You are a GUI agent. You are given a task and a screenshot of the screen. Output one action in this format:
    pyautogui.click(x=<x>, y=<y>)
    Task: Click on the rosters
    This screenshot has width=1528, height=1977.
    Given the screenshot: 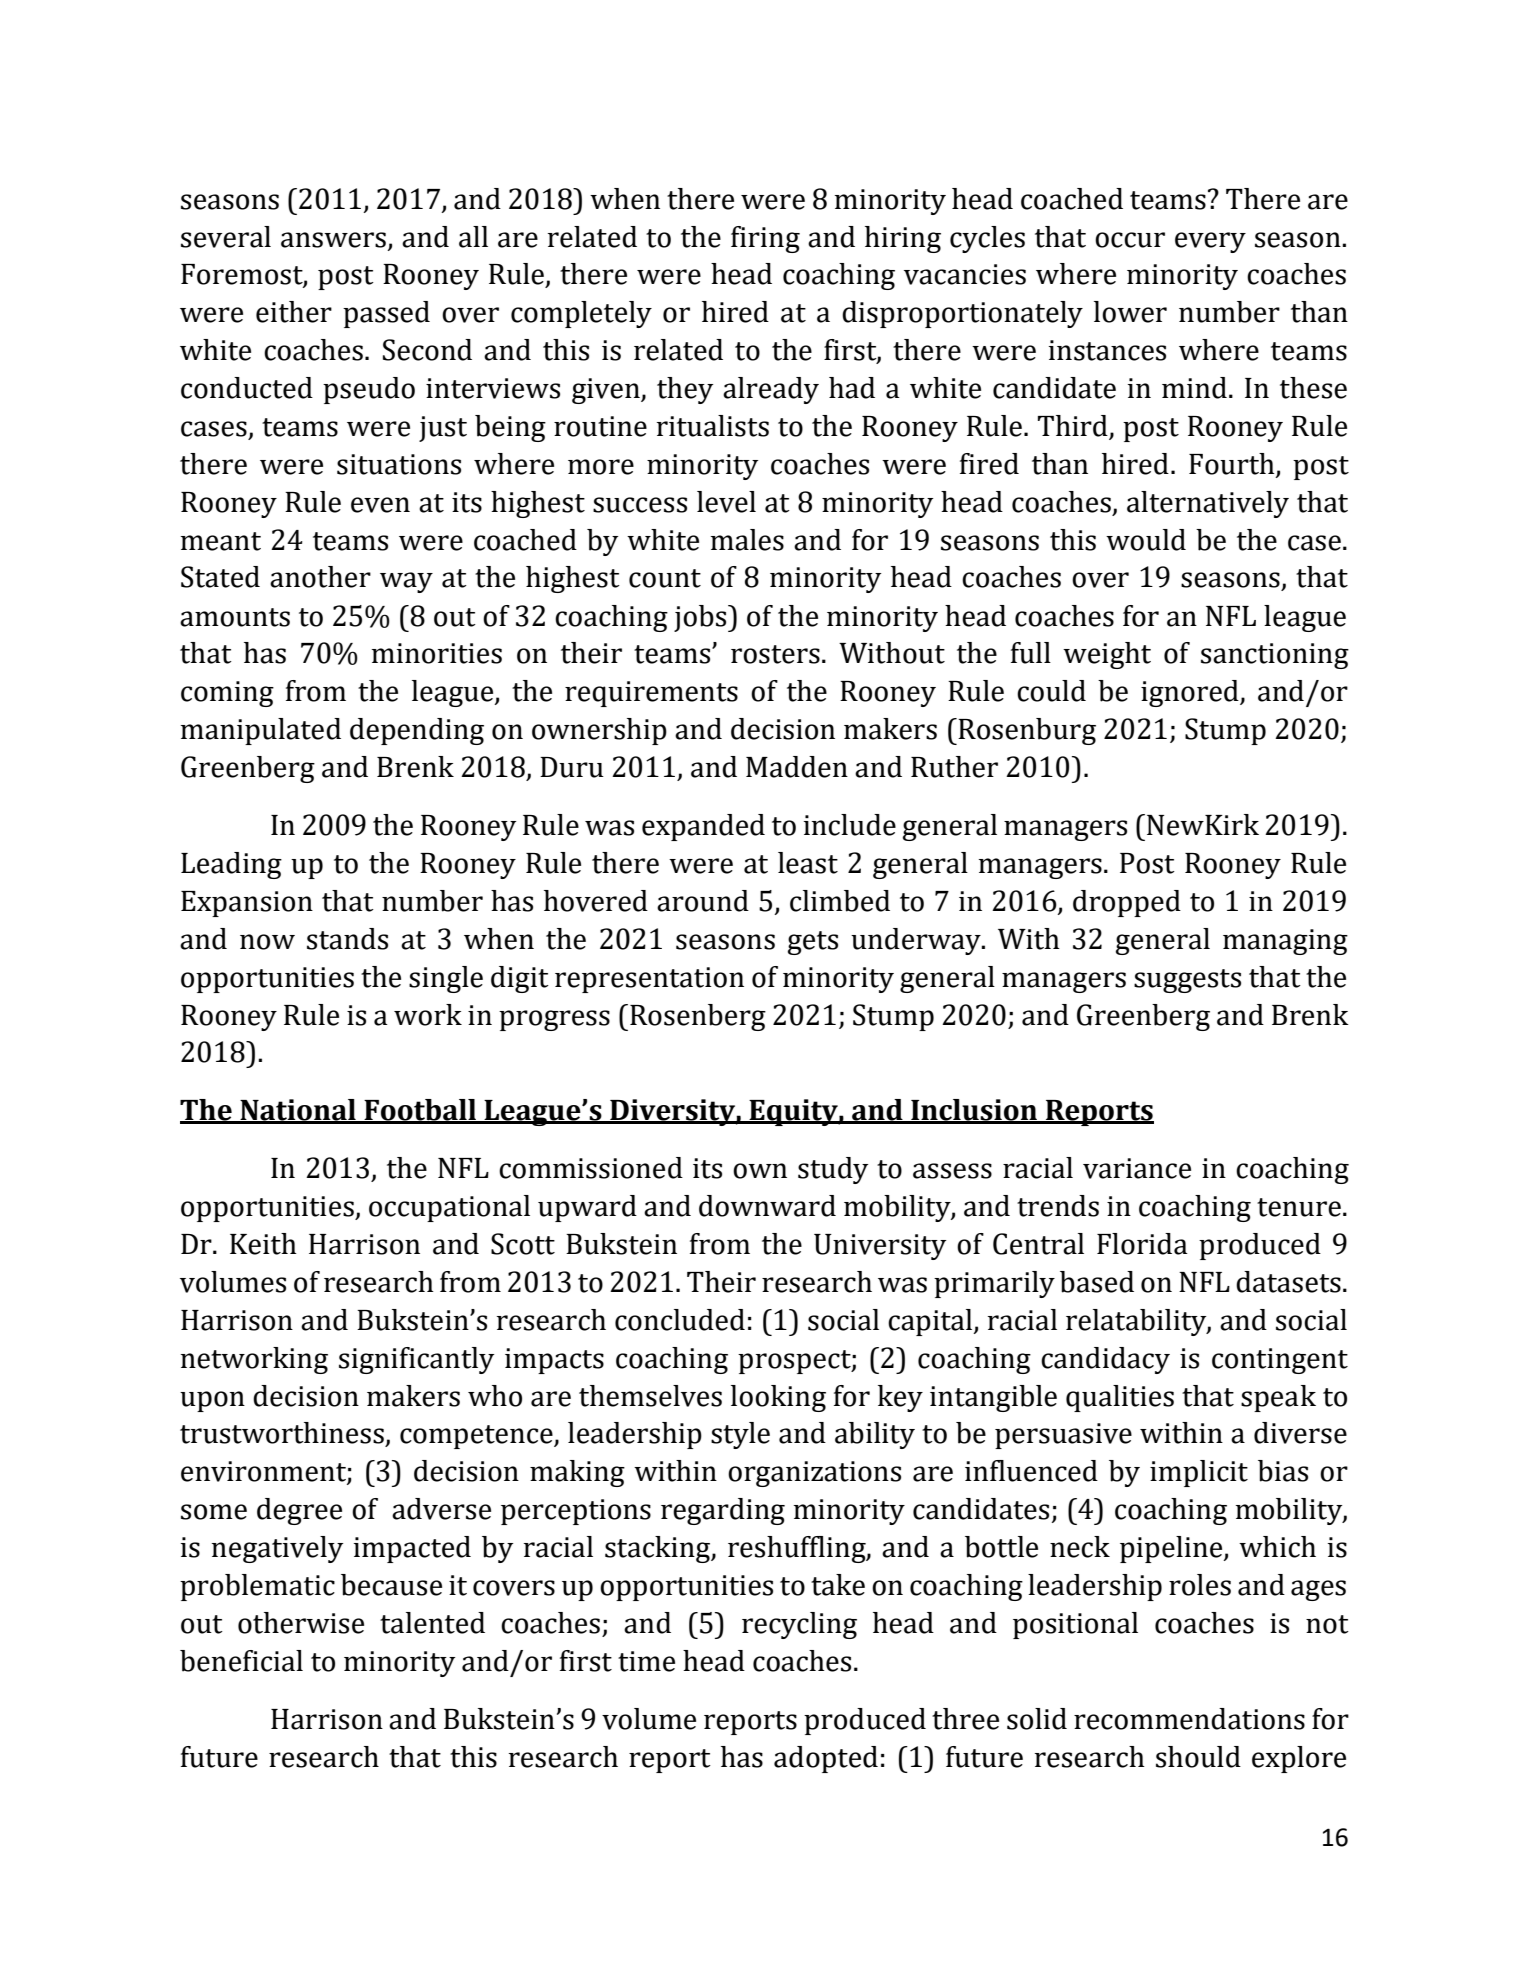 What is the action you would take?
    pyautogui.click(x=775, y=654)
